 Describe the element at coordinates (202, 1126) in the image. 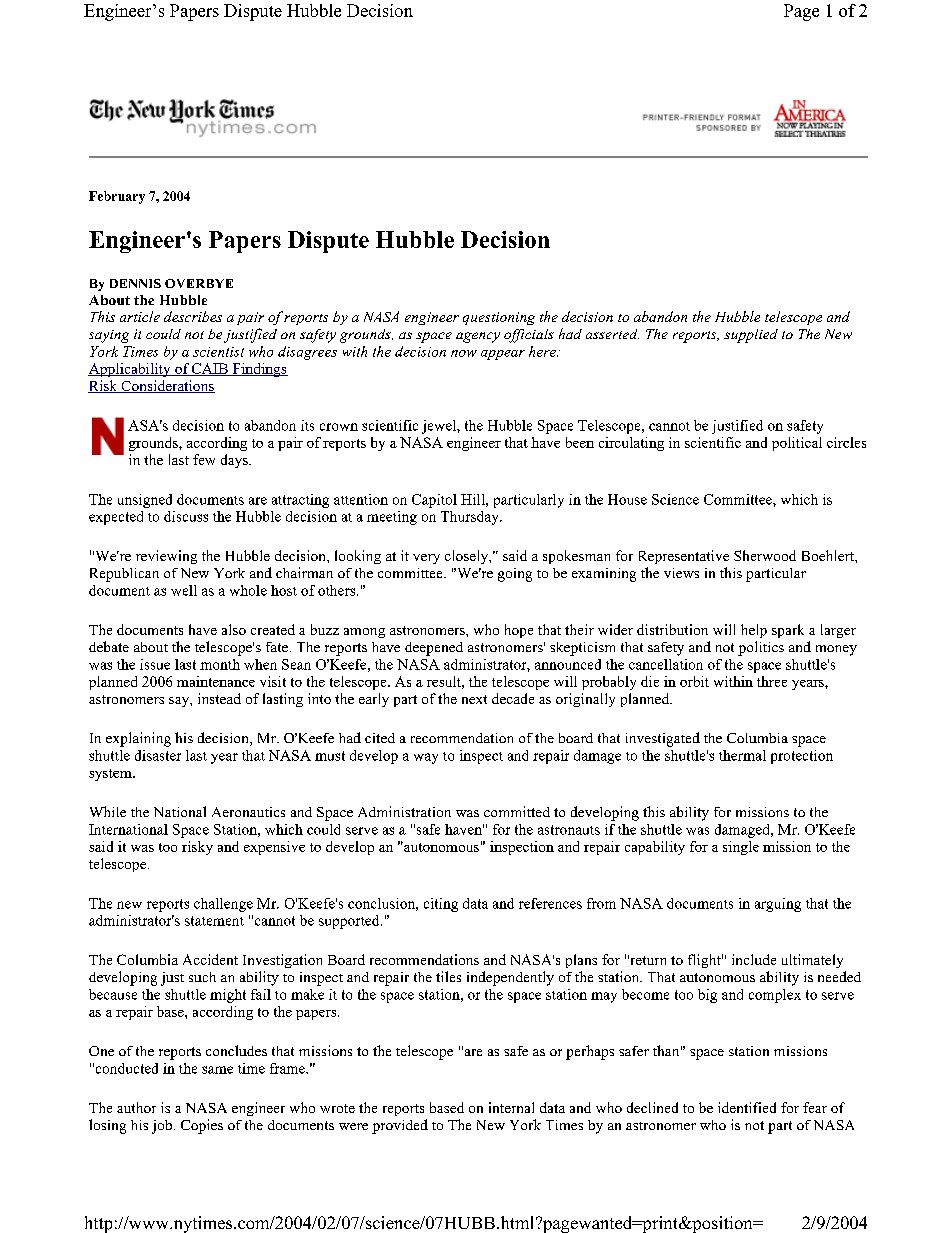

I see `Copies` at that location.
